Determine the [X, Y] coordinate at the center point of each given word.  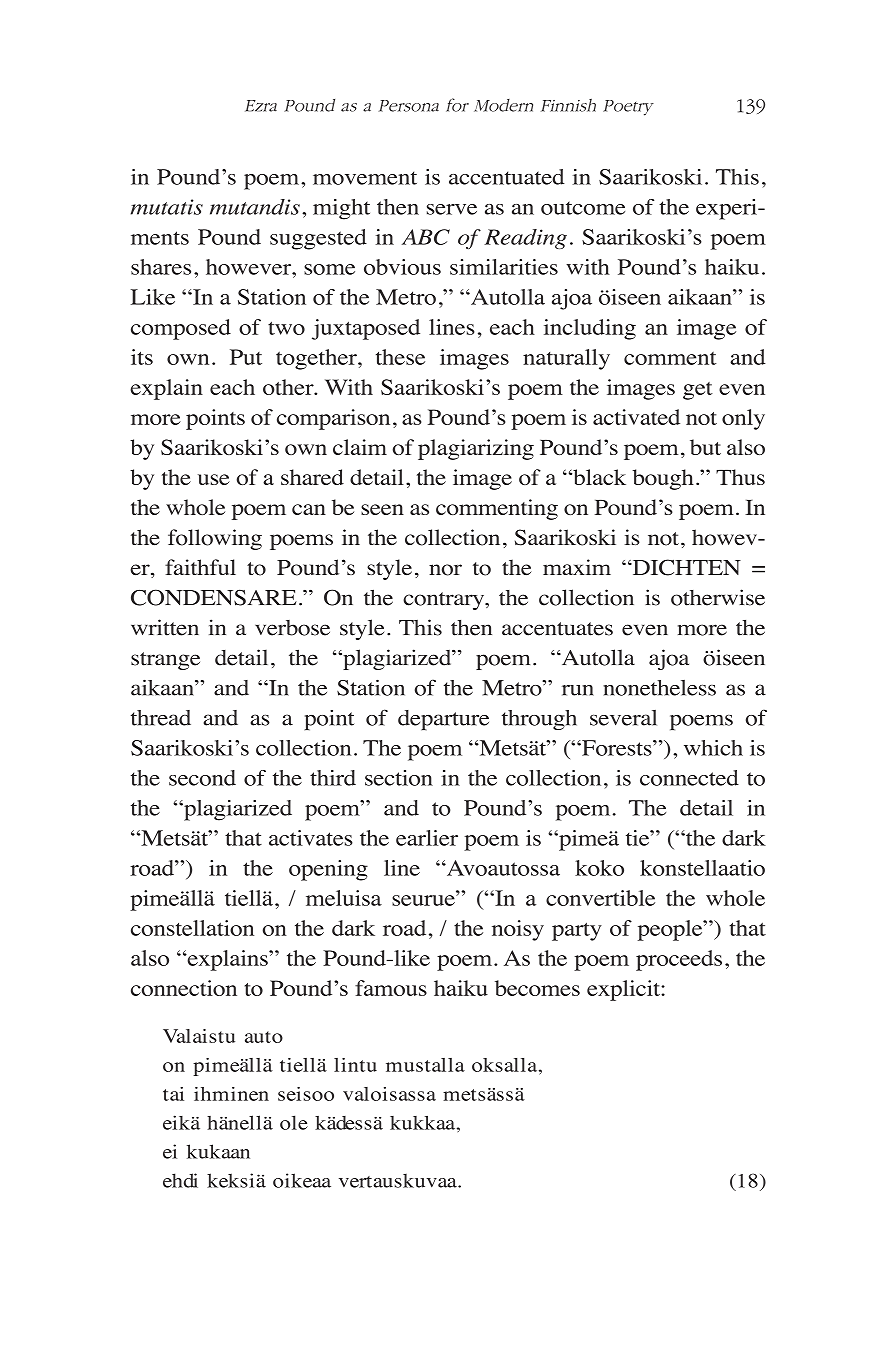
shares [161, 267]
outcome [583, 208]
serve [452, 209]
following [215, 539]
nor [445, 570]
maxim [577, 567]
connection [184, 988]
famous [391, 988]
